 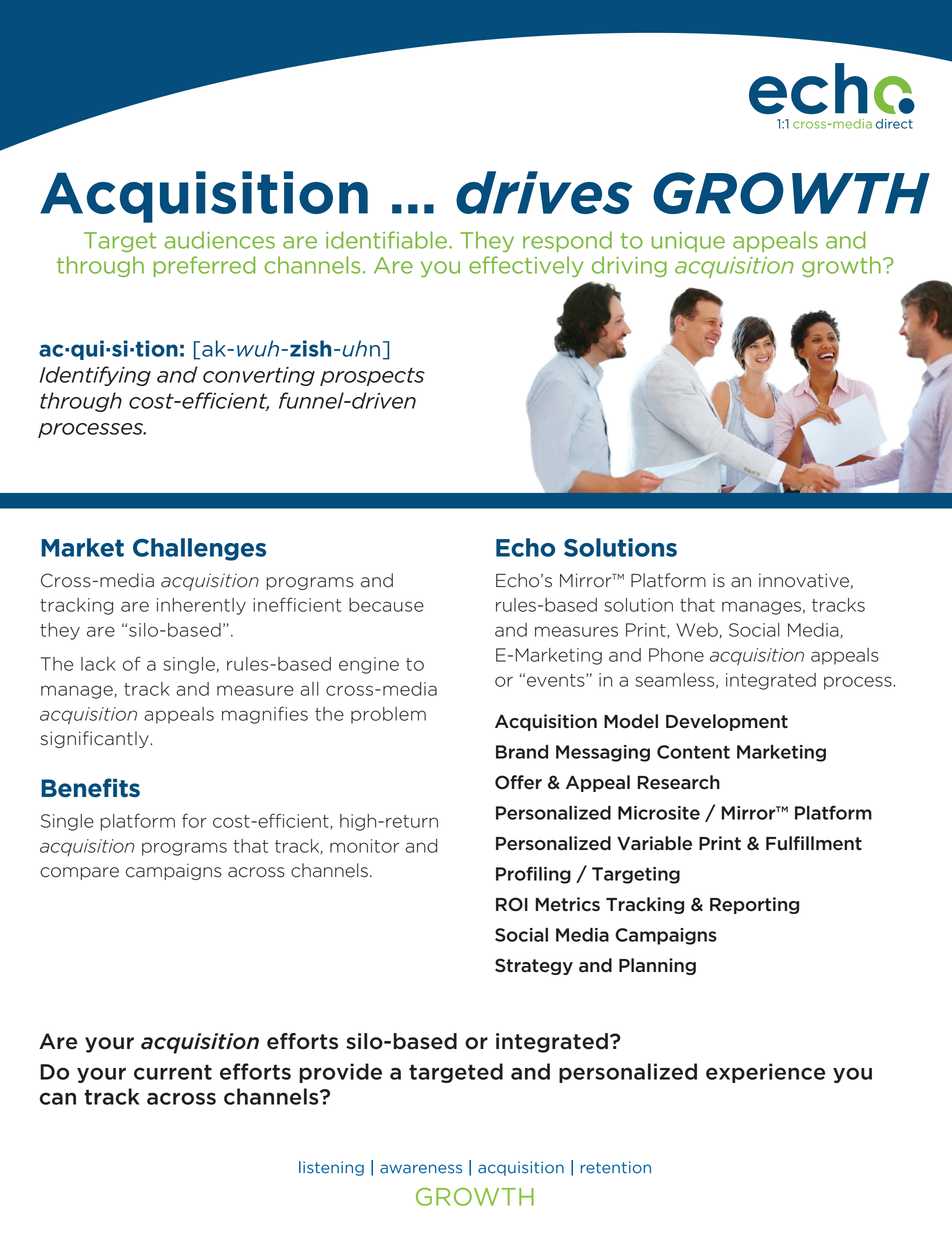 I want to click on because, so click(x=386, y=605).
